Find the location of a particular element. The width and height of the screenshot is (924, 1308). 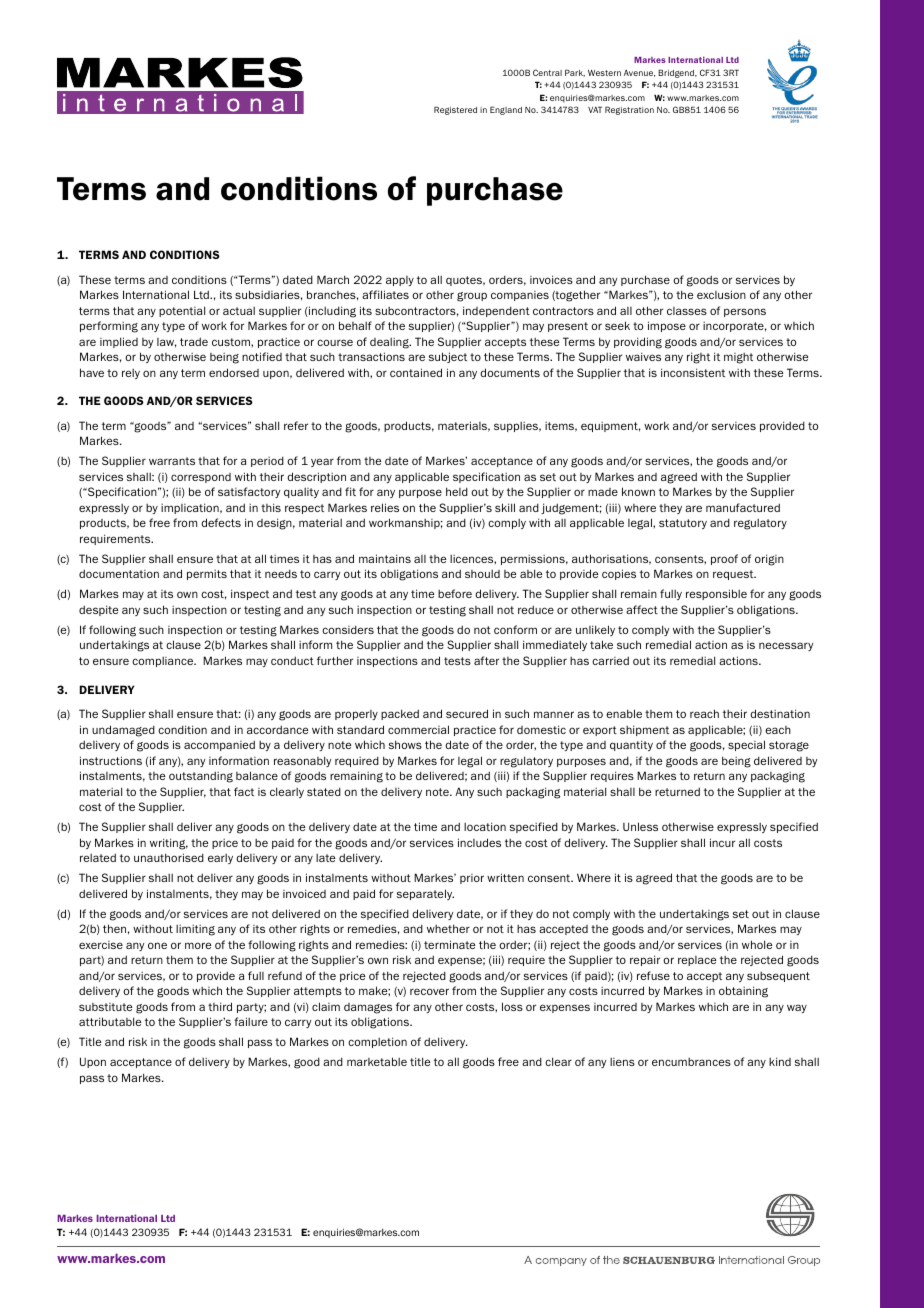

permits is located at coordinates (207, 574).
